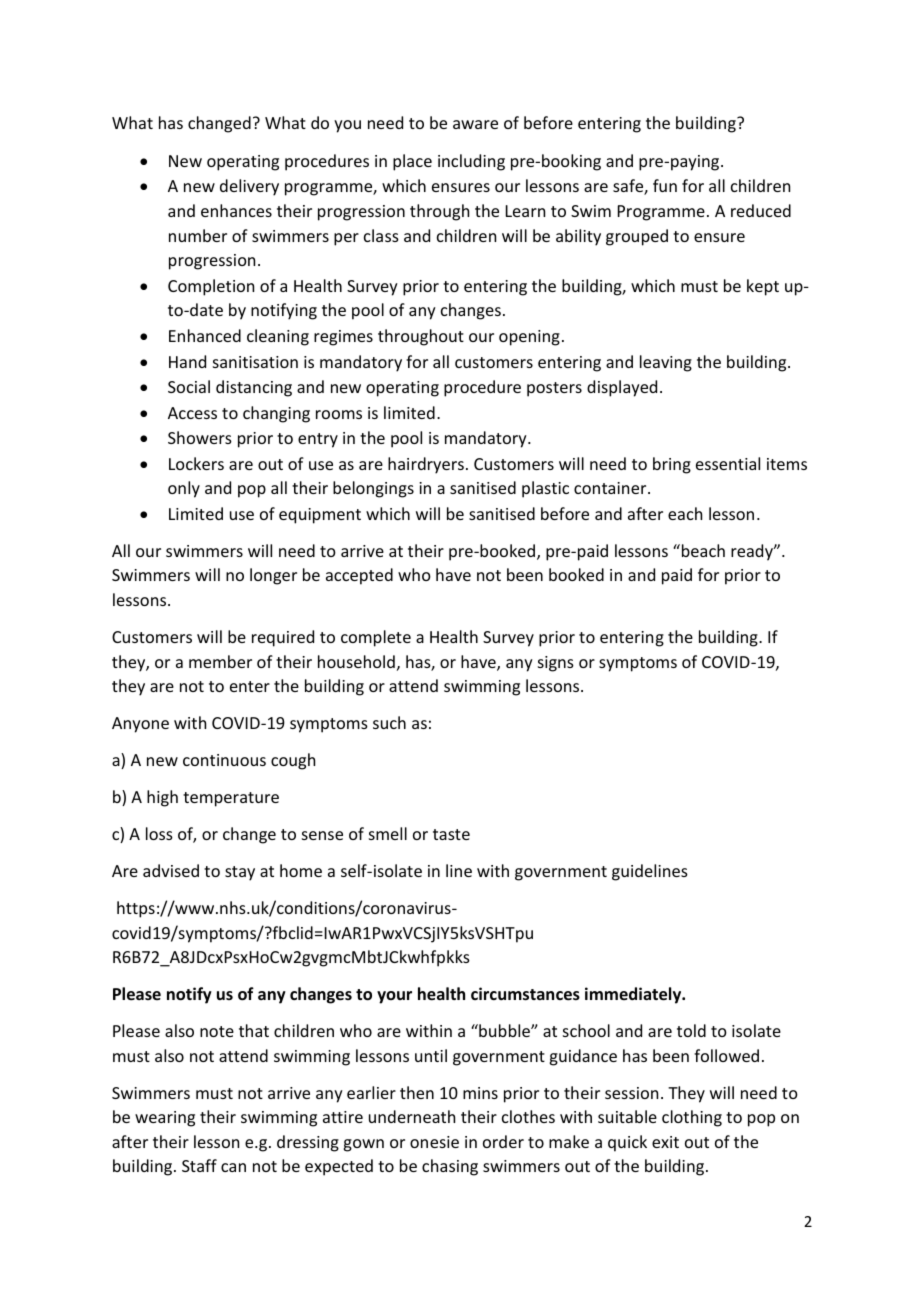 The height and width of the screenshot is (1308, 924). What do you see at coordinates (665, 185) in the screenshot?
I see `fun` at bounding box center [665, 185].
